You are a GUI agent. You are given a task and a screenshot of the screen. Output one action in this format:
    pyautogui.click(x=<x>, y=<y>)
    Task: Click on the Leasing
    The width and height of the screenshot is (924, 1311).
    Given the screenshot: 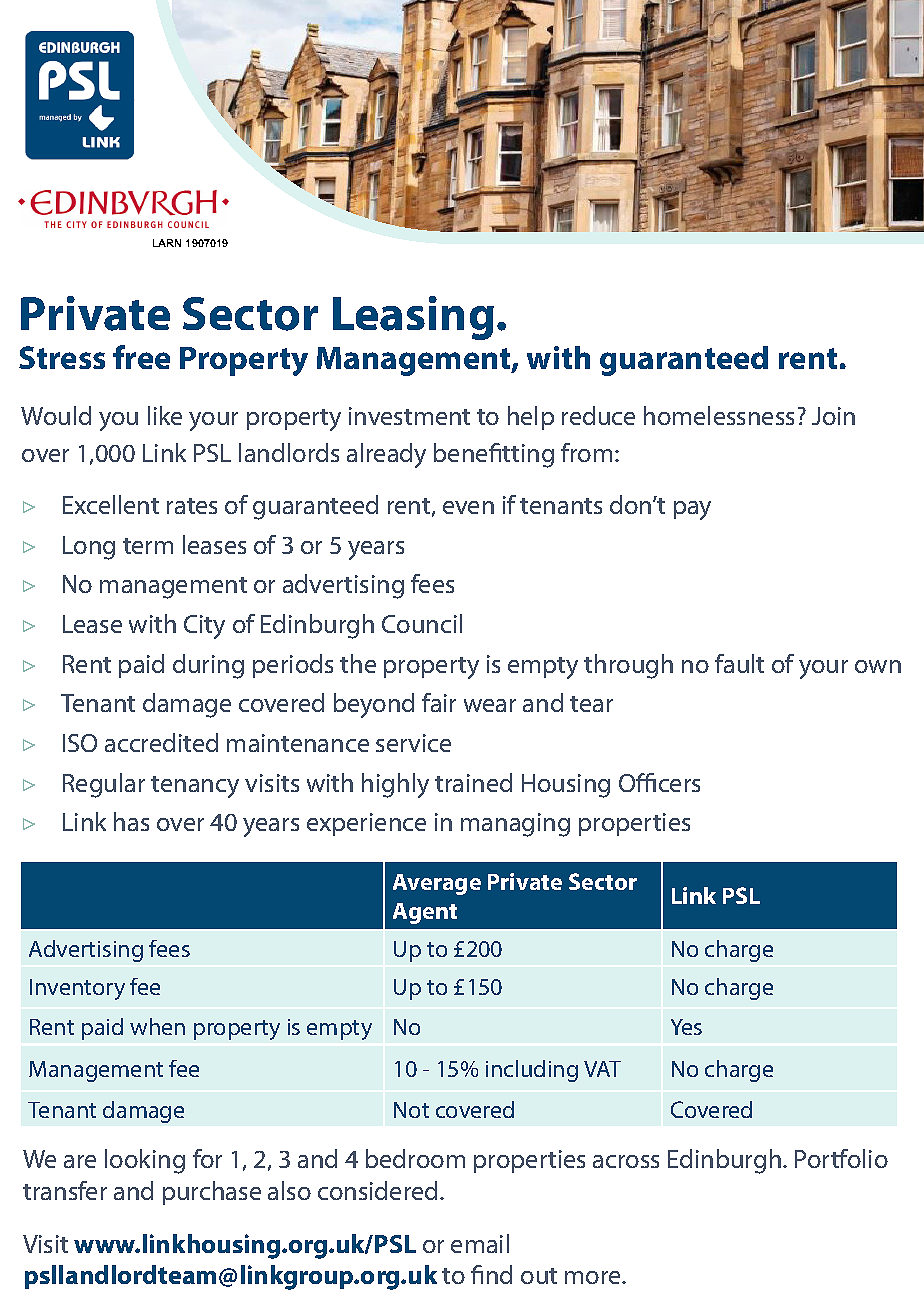 What is the action you would take?
    pyautogui.click(x=413, y=318)
